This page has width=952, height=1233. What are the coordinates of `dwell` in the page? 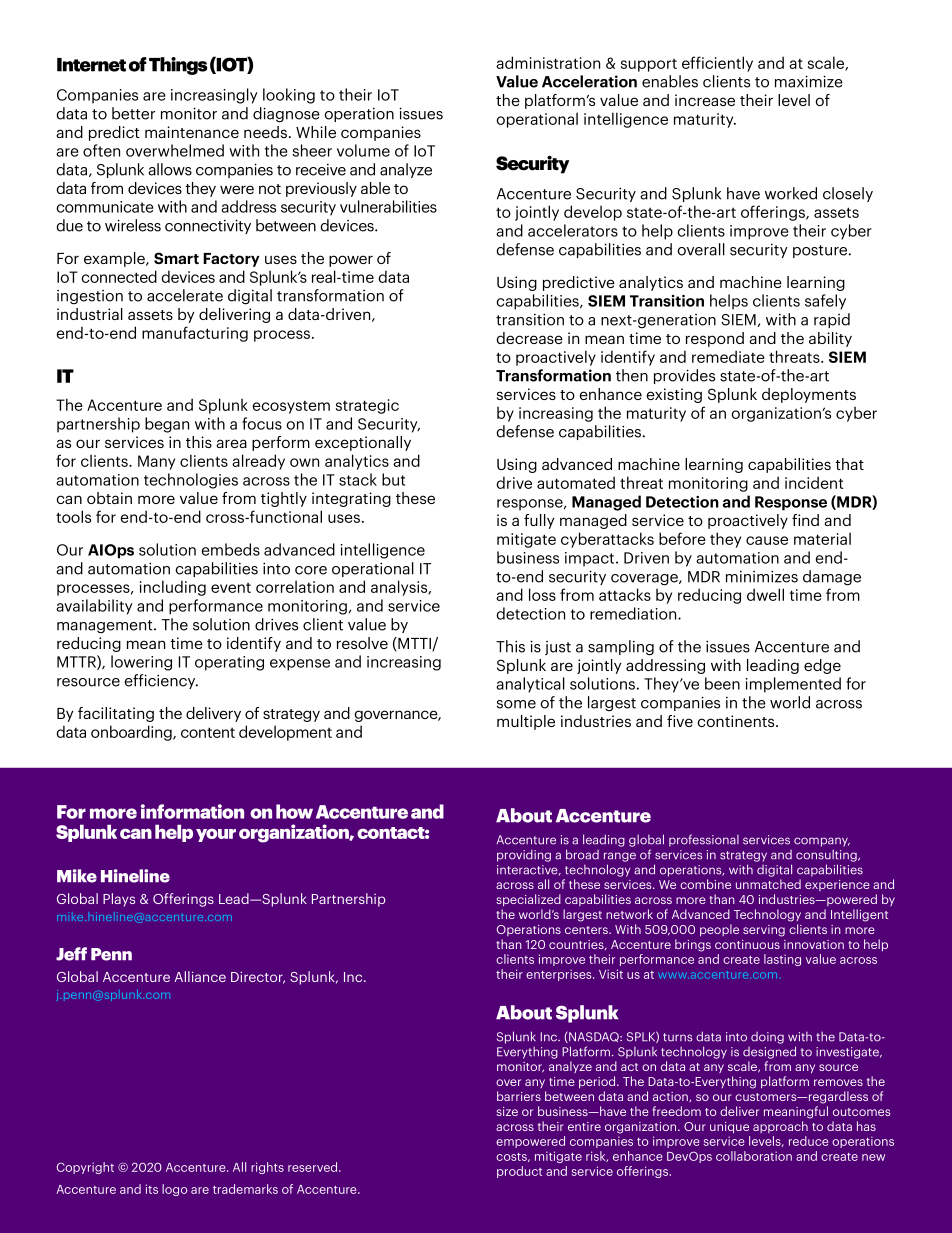 It's located at (765, 594).
